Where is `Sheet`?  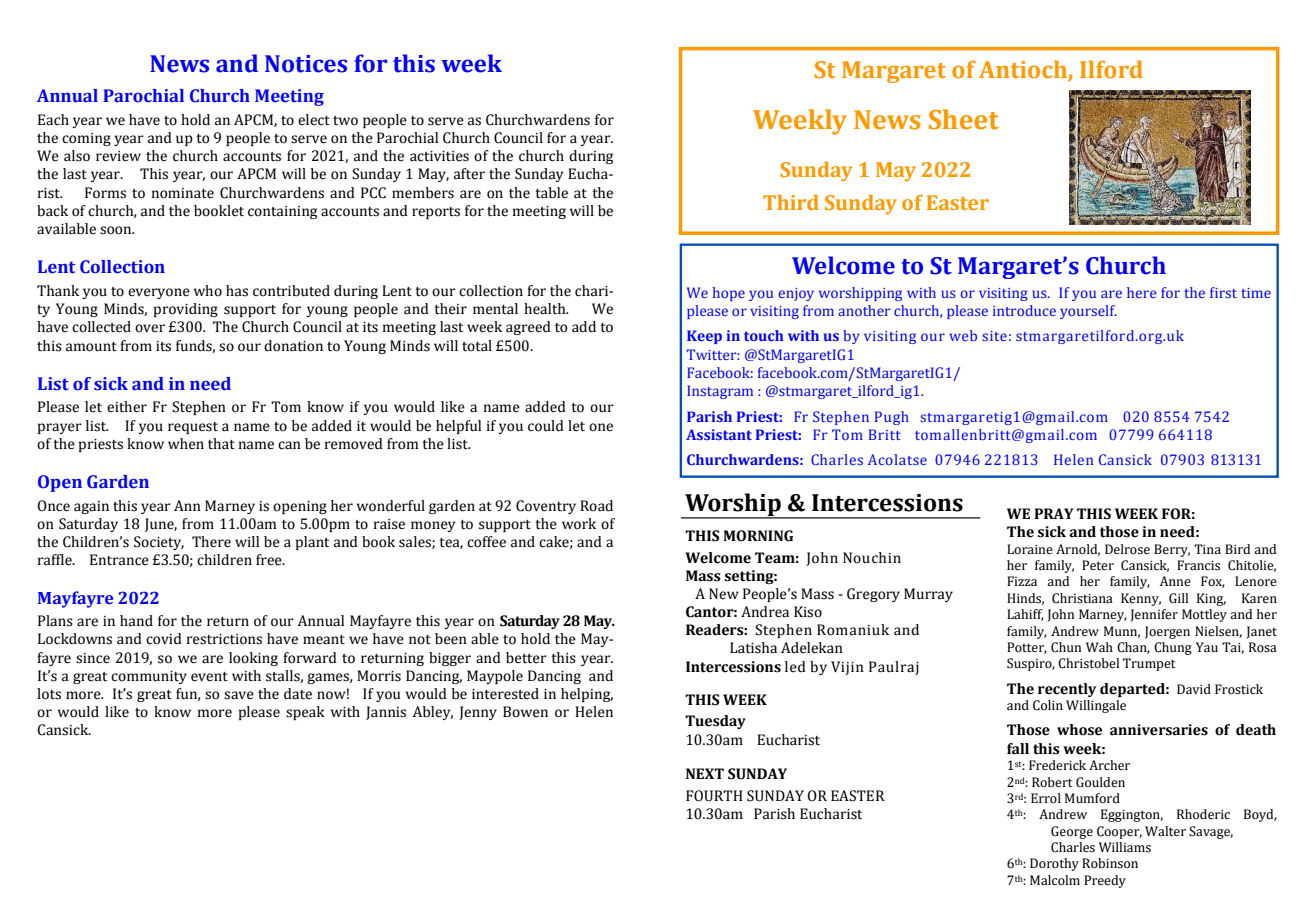 Sheet is located at coordinates (964, 119).
